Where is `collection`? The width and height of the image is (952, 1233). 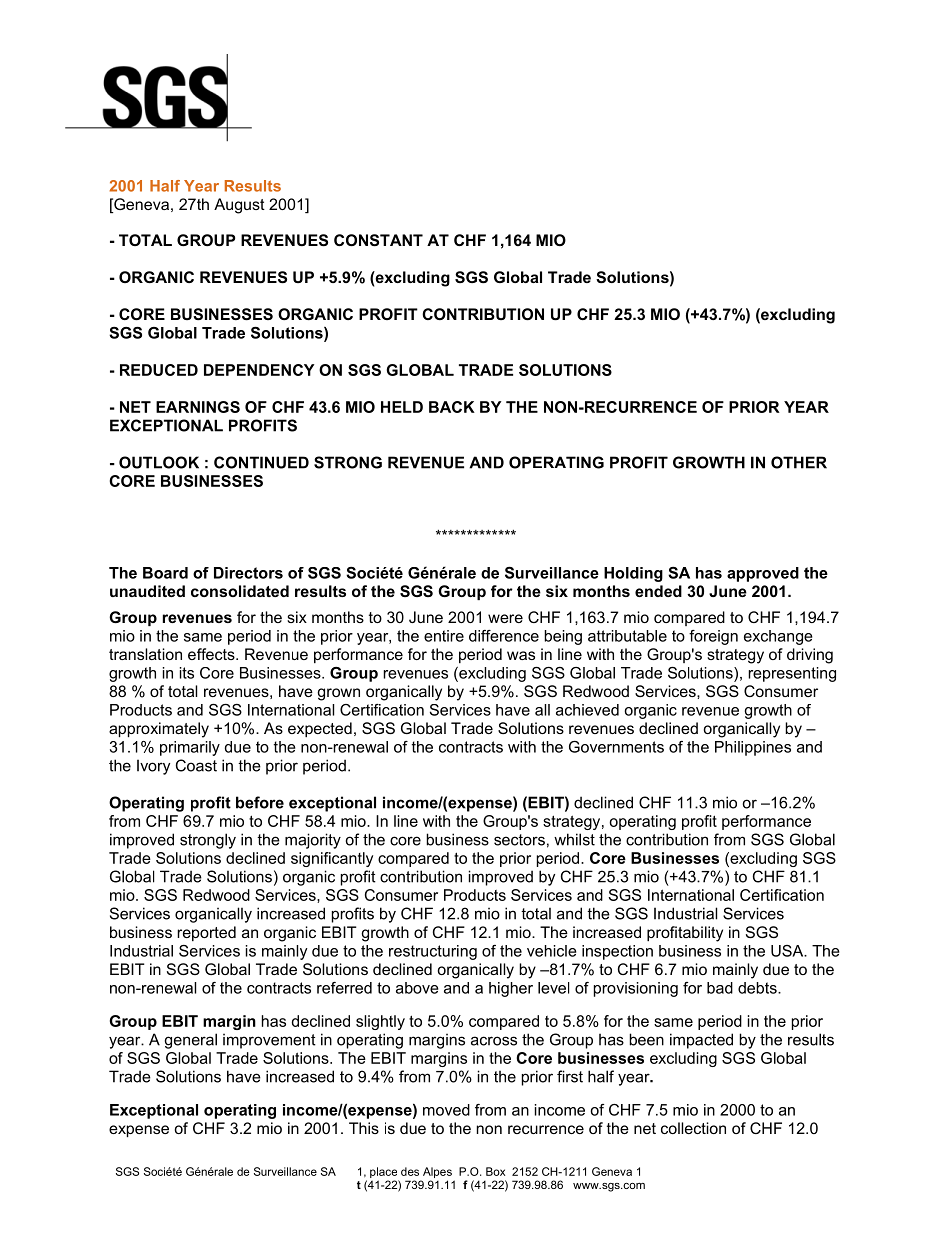
collection is located at coordinates (693, 1128).
